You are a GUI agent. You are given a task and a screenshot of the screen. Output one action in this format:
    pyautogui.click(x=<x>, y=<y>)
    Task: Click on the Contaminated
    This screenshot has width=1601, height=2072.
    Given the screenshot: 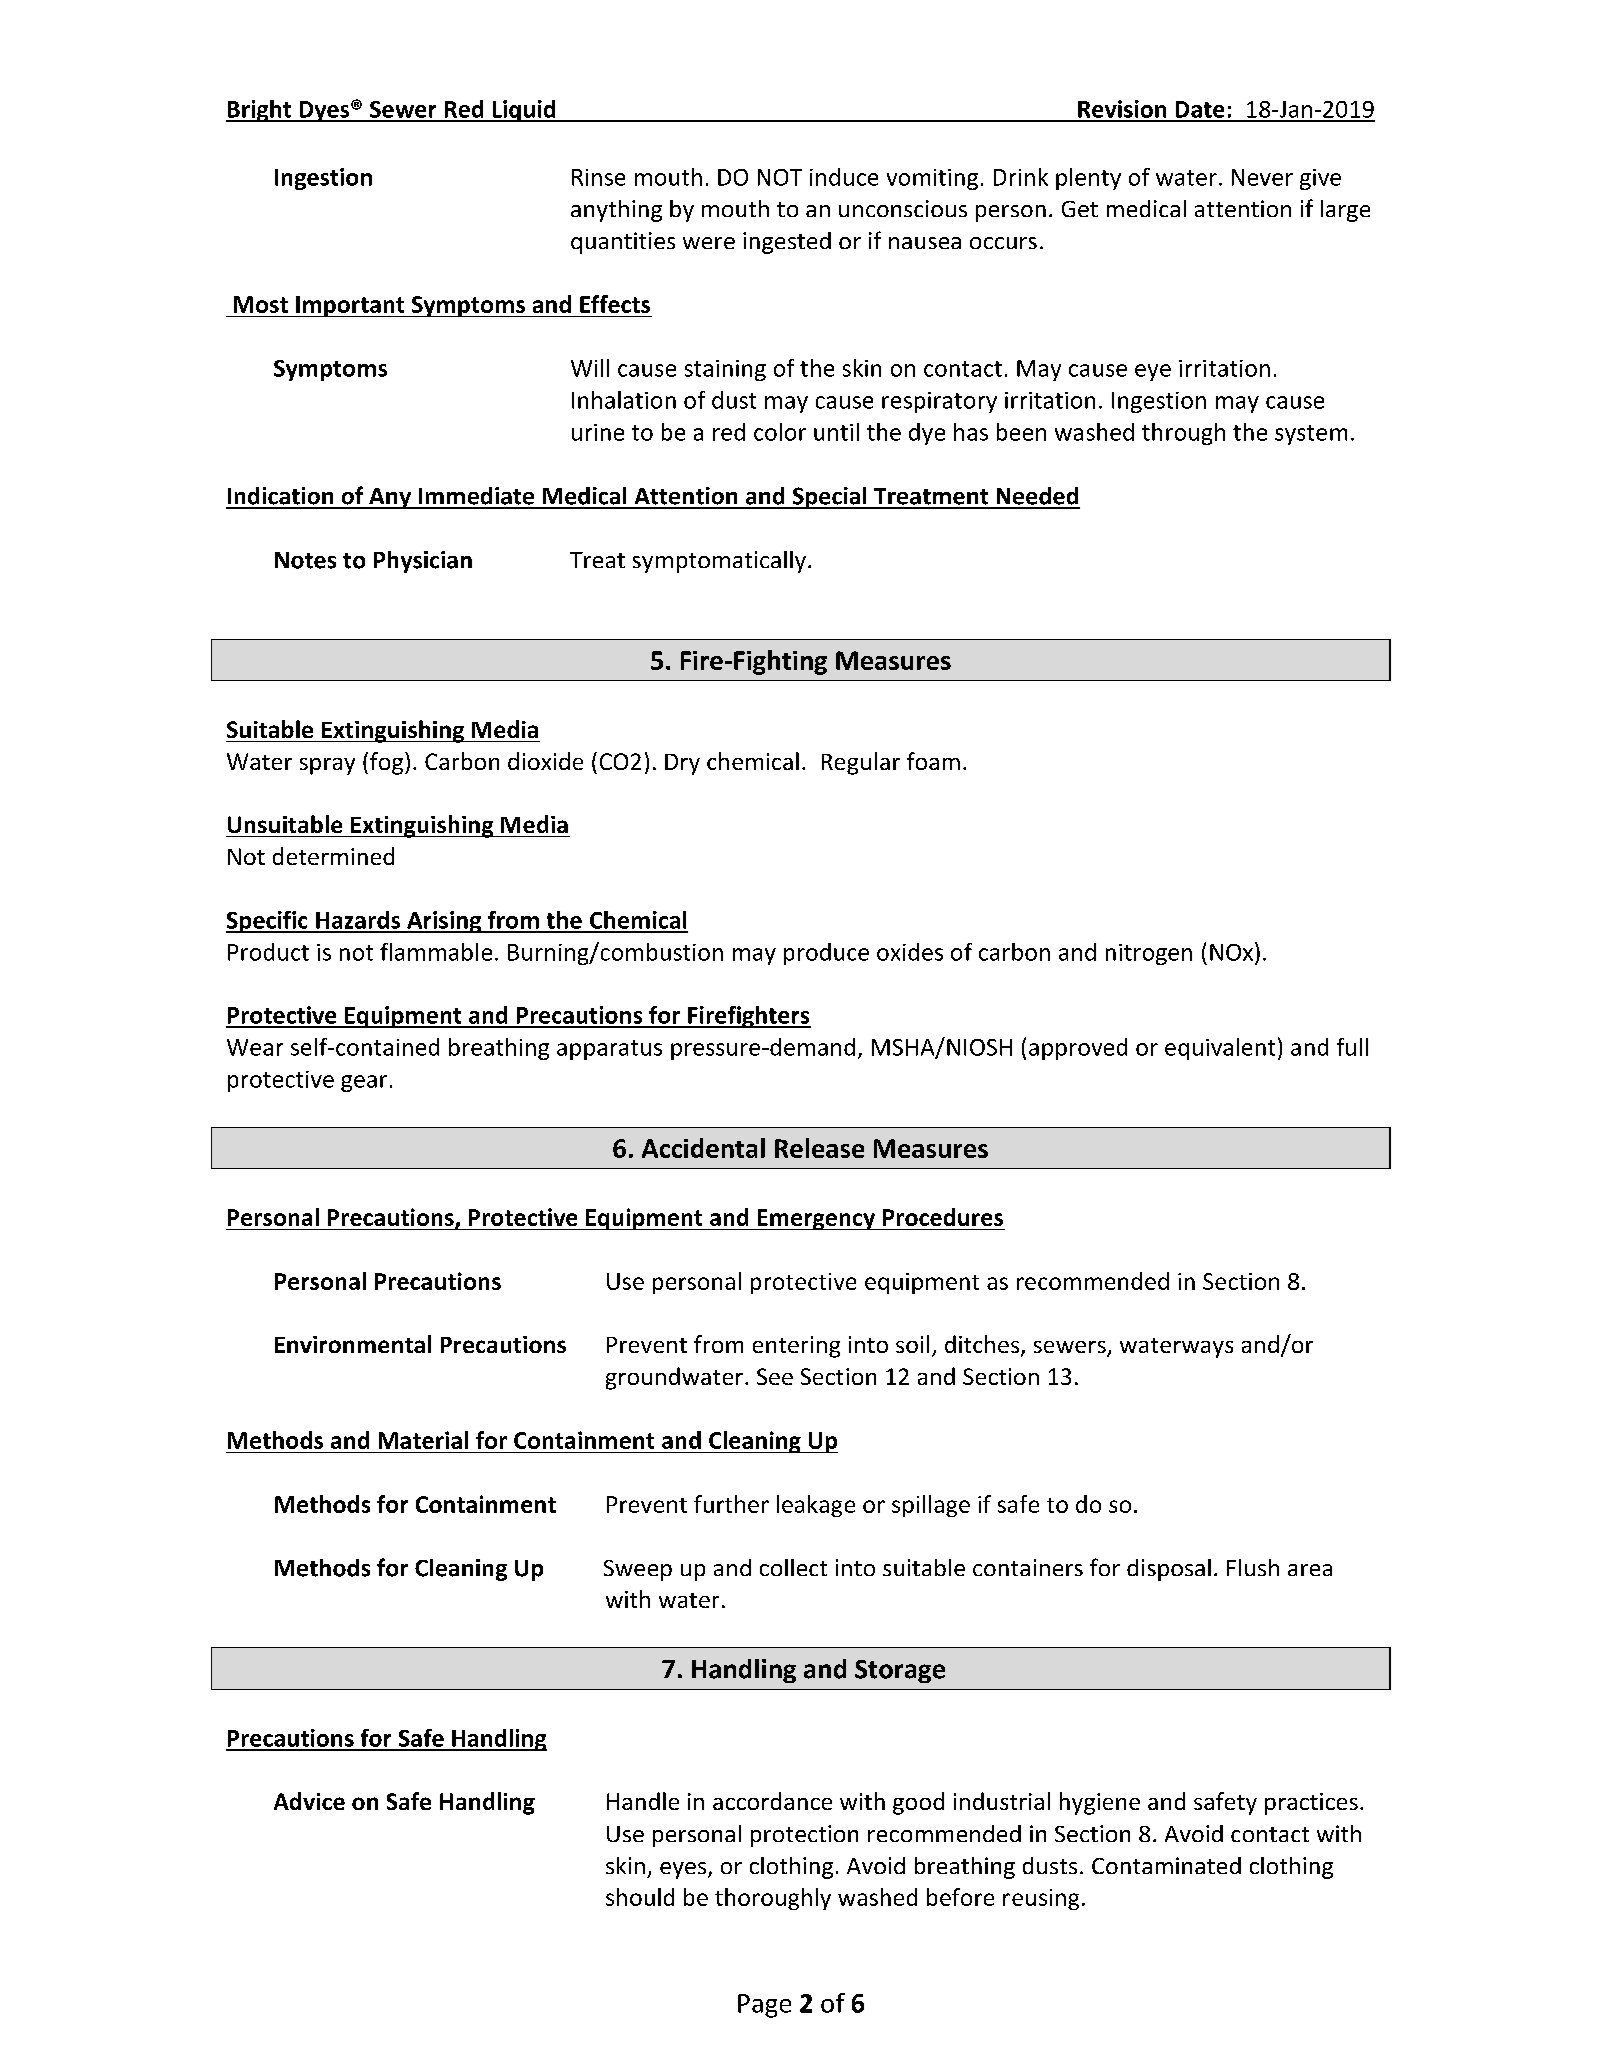 What is the action you would take?
    pyautogui.click(x=1166, y=1865)
